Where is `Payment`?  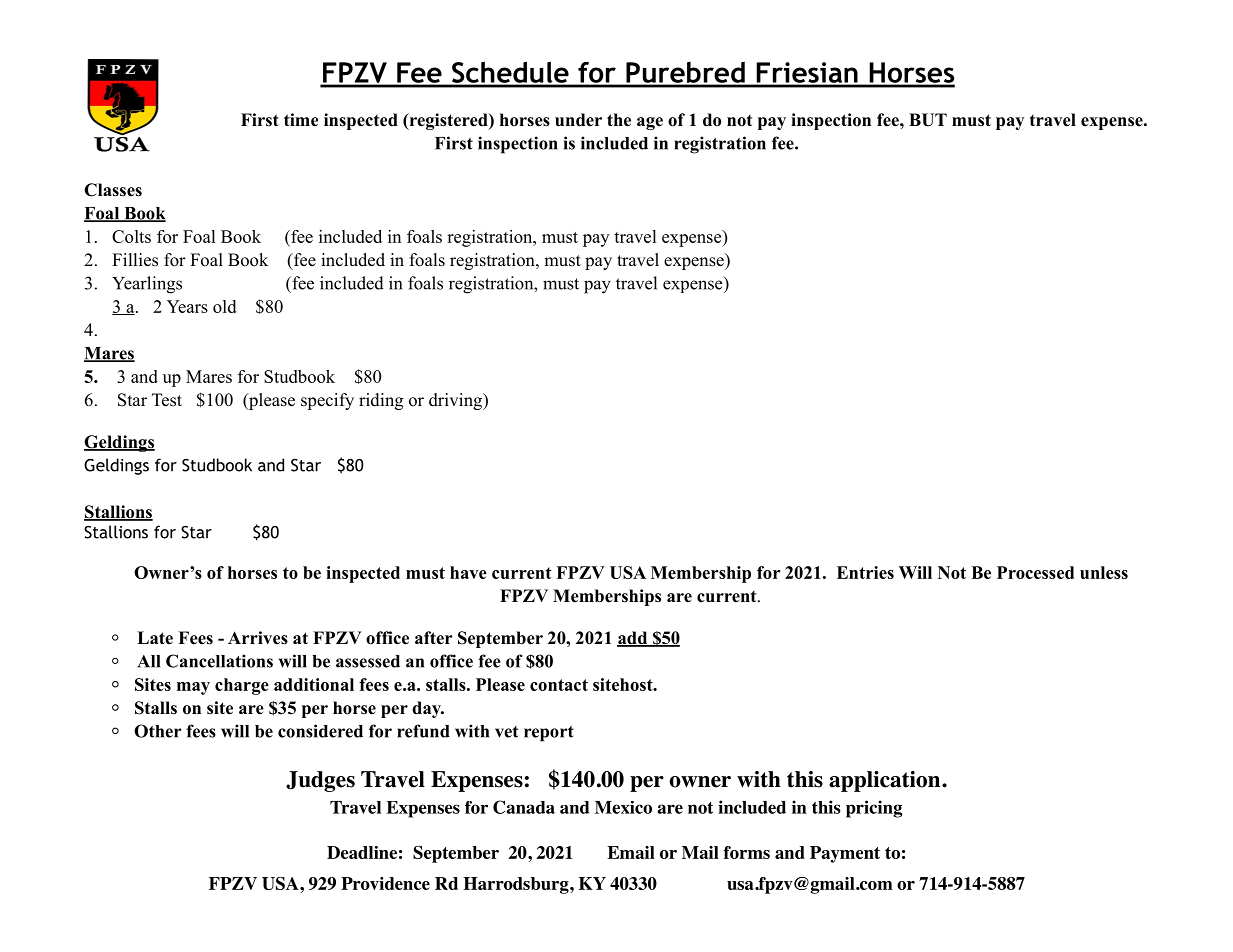 Payment is located at coordinates (845, 854).
